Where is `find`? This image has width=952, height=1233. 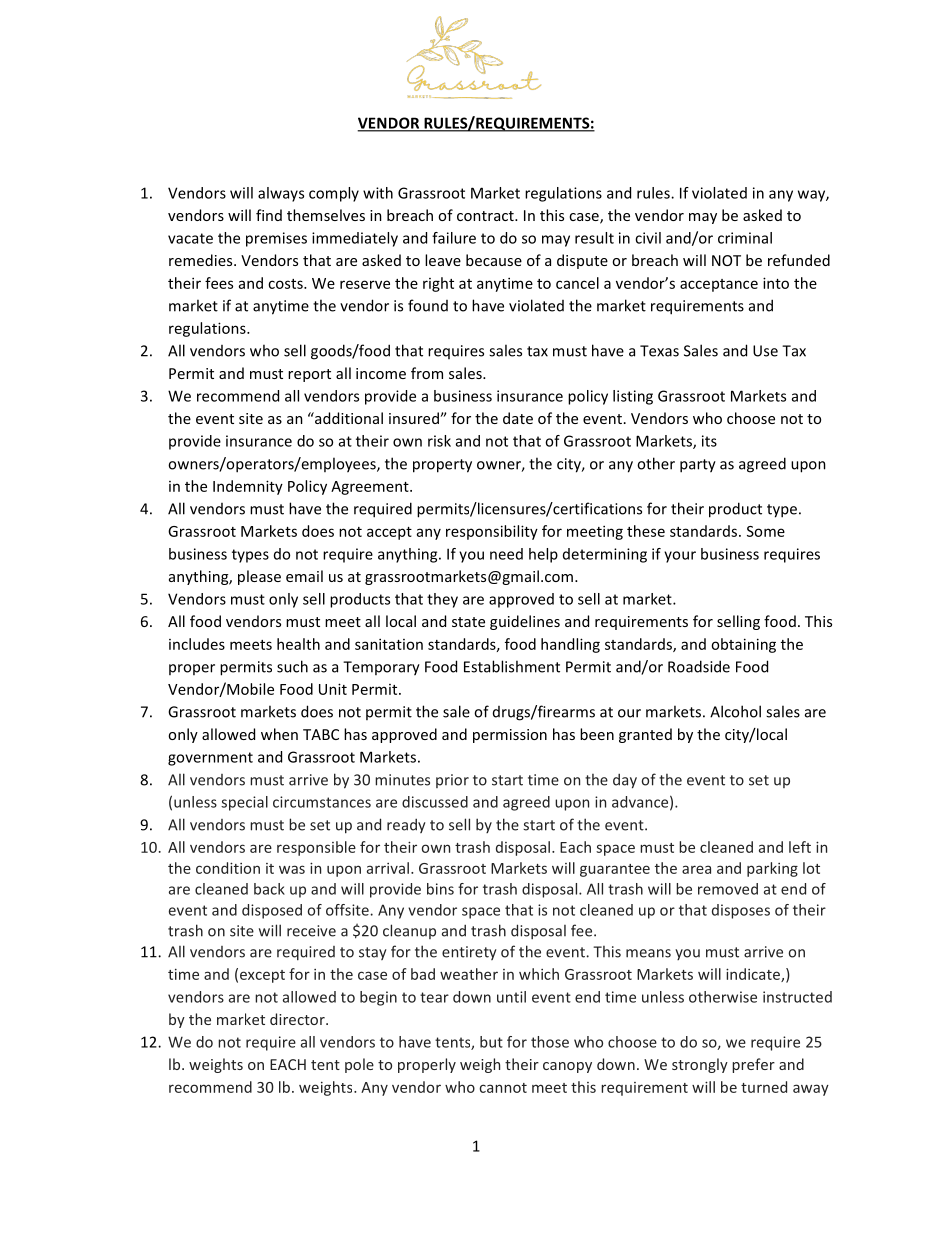
find is located at coordinates (269, 215).
